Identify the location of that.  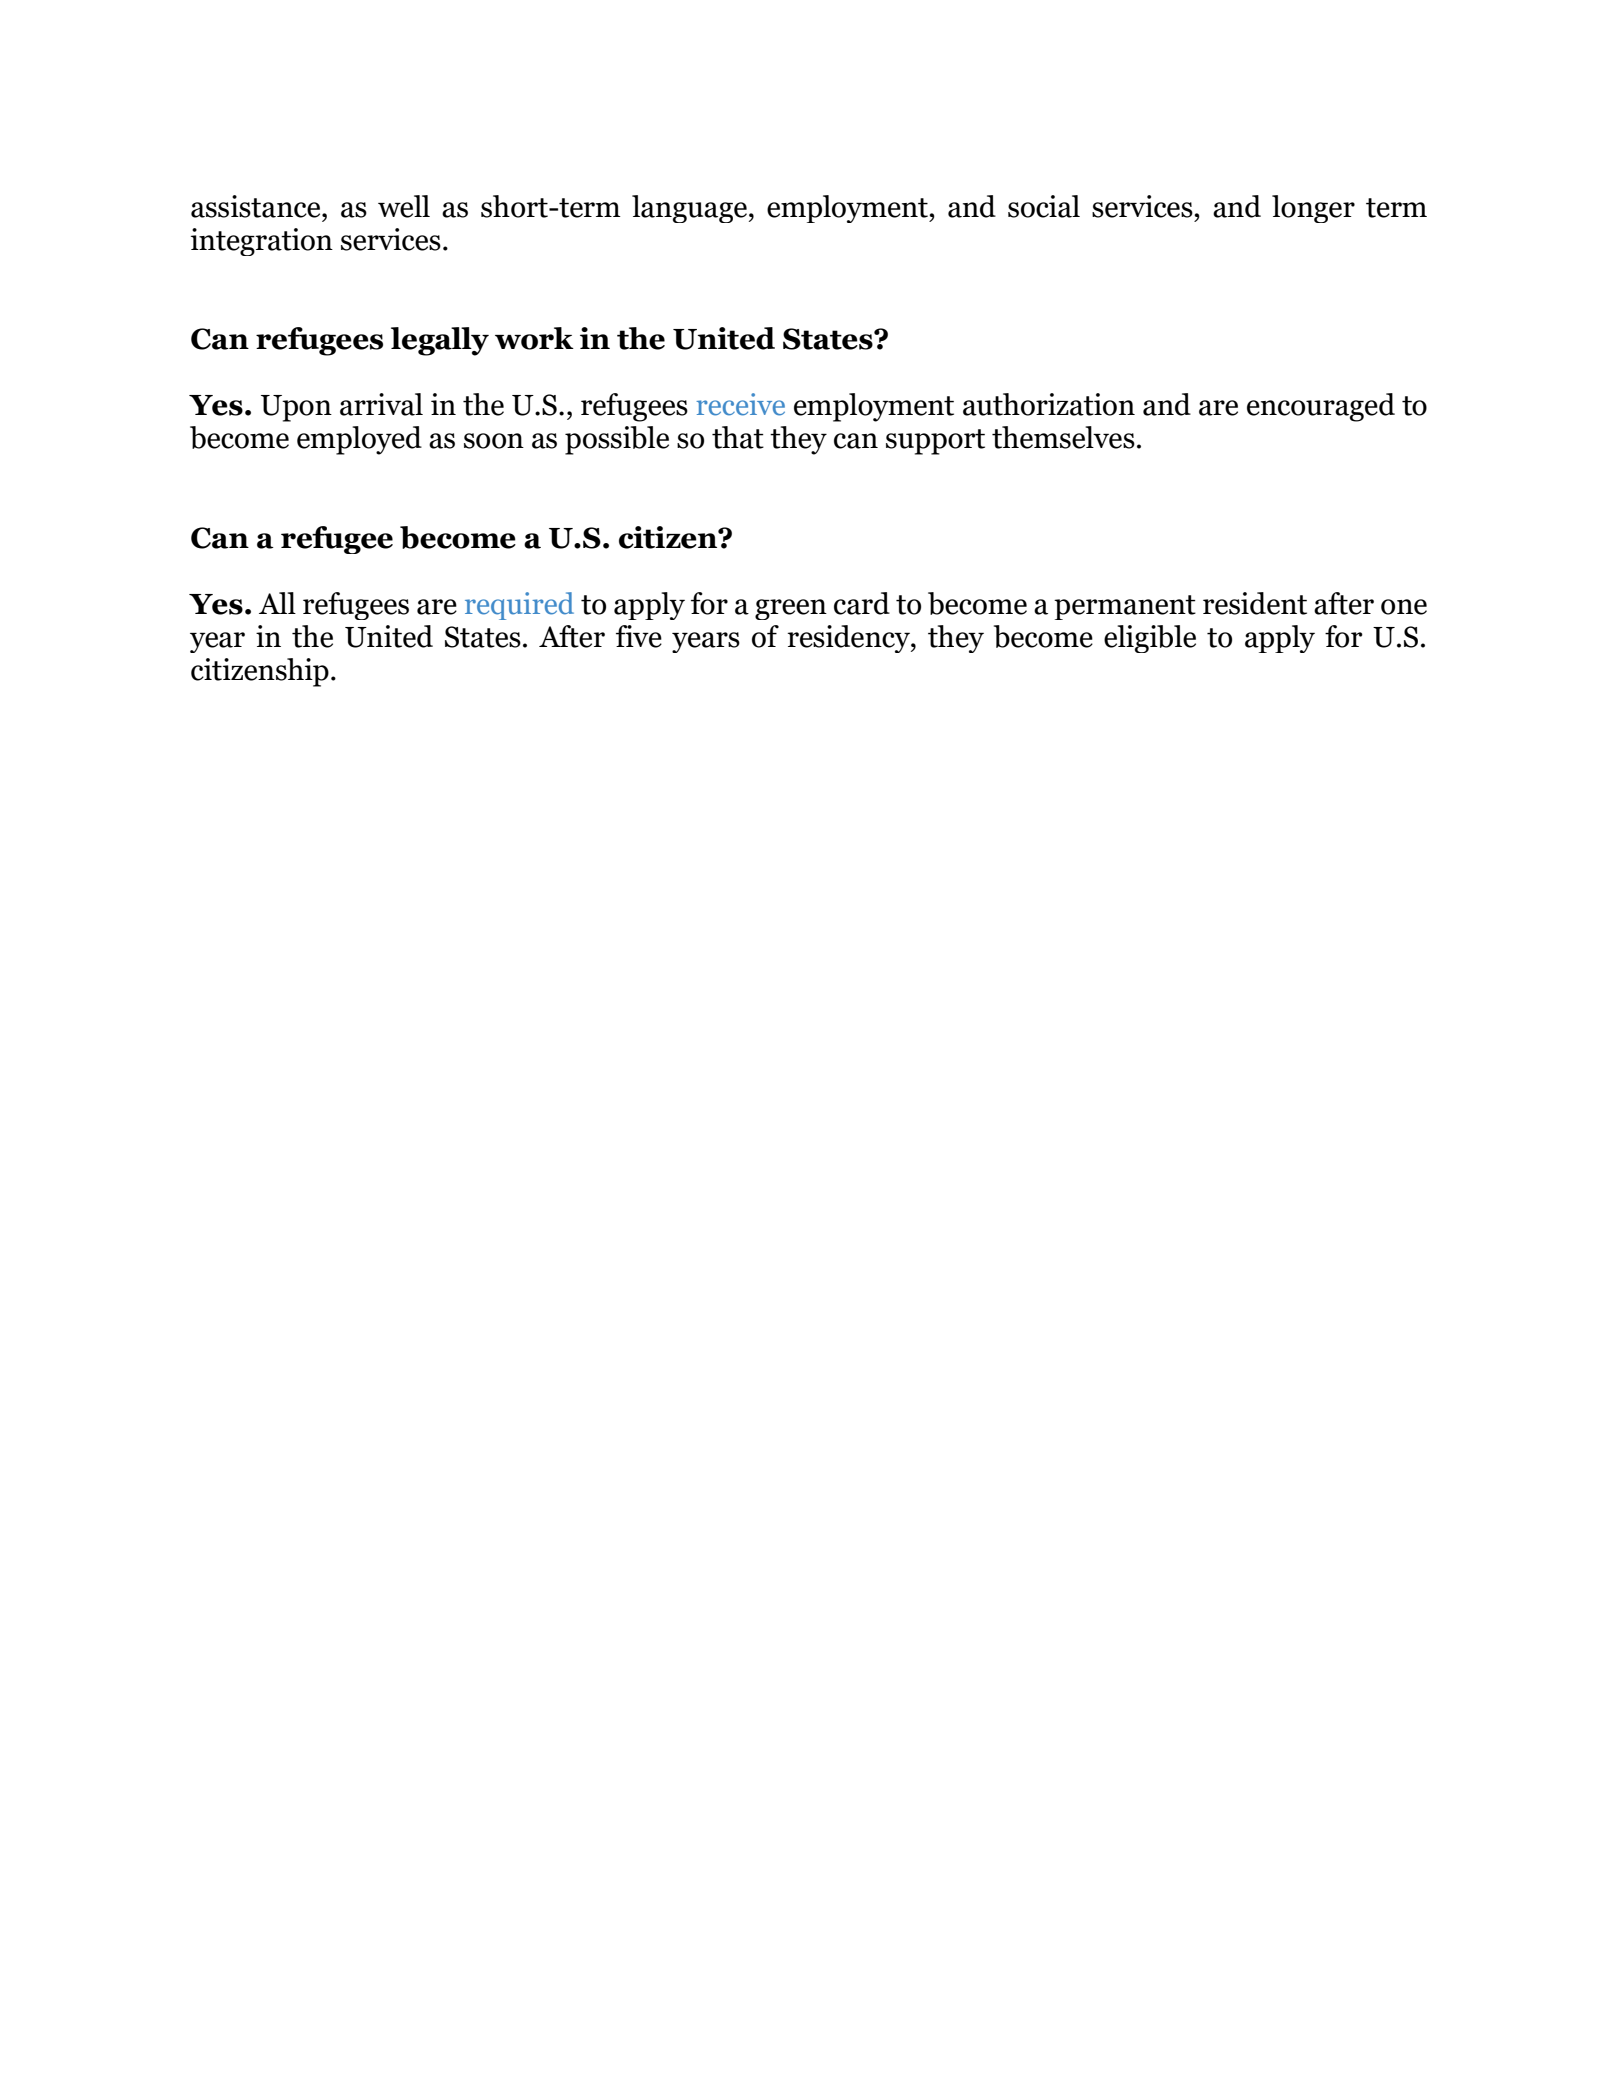
(738, 437).
